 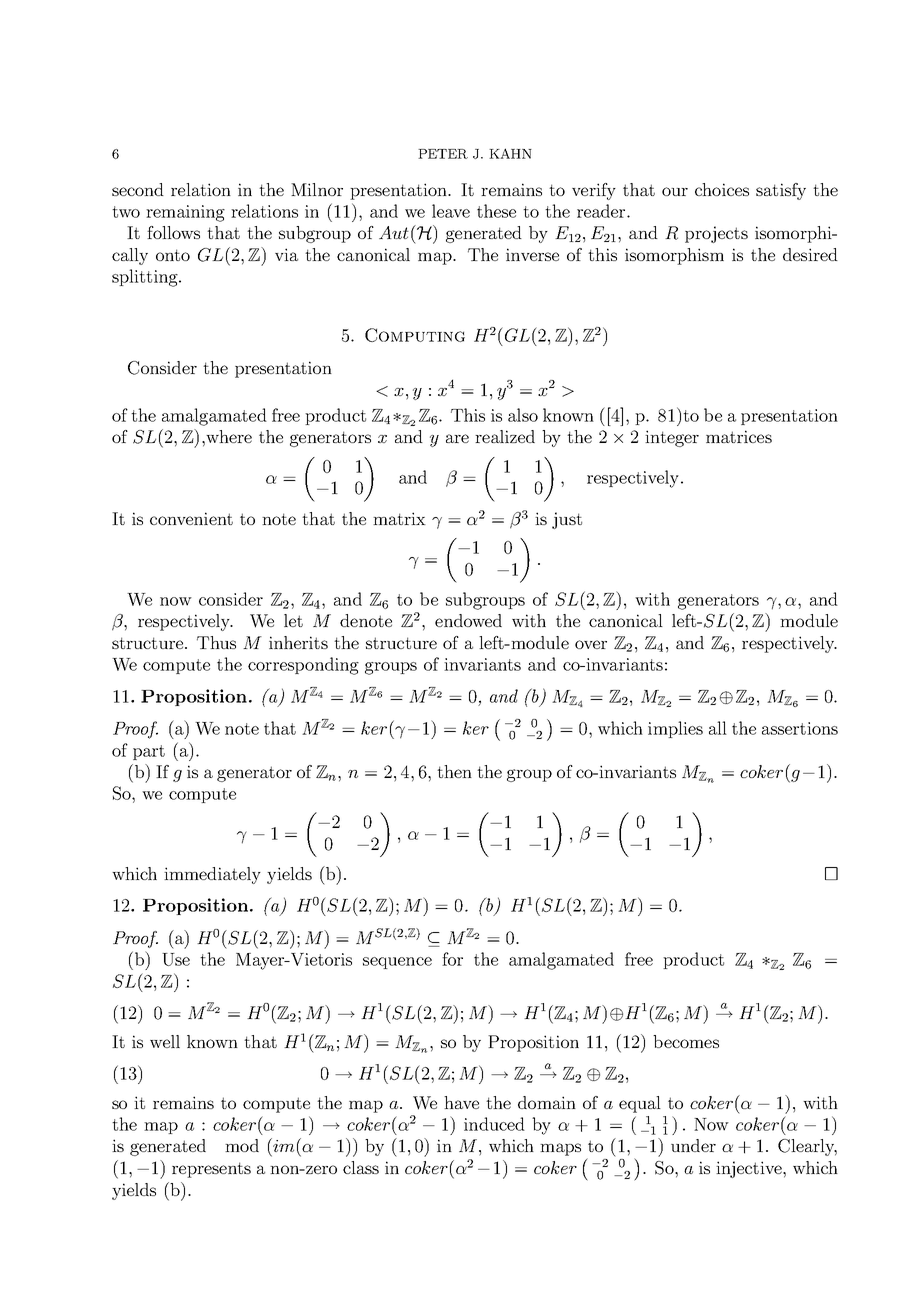 I want to click on immediately, so click(x=212, y=875).
